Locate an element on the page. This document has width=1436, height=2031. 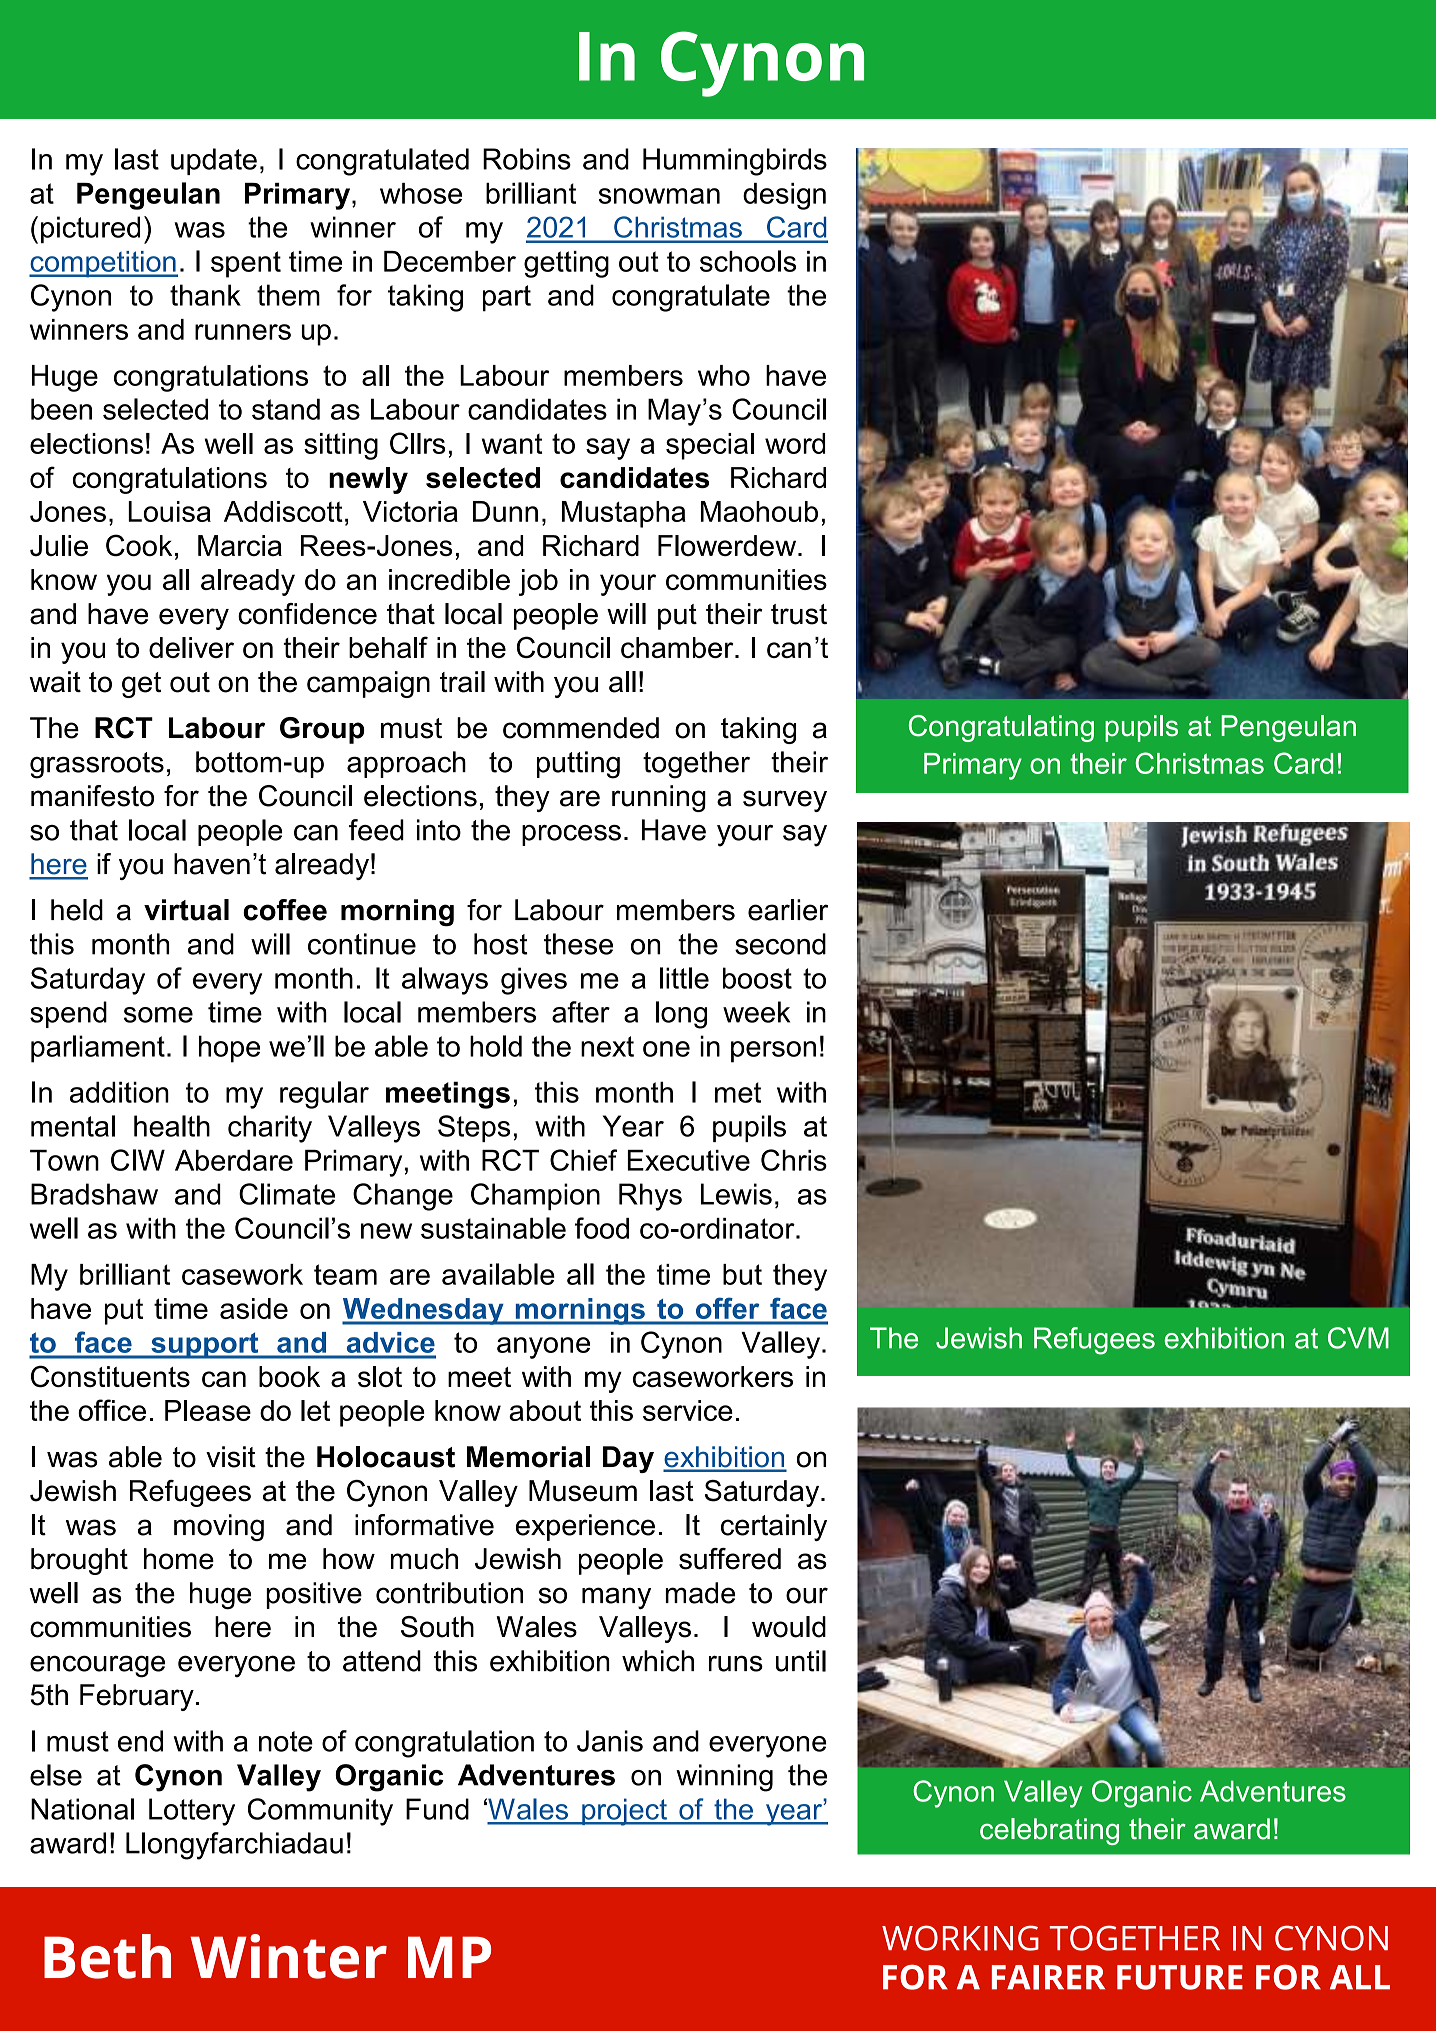
next is located at coordinates (607, 1046).
